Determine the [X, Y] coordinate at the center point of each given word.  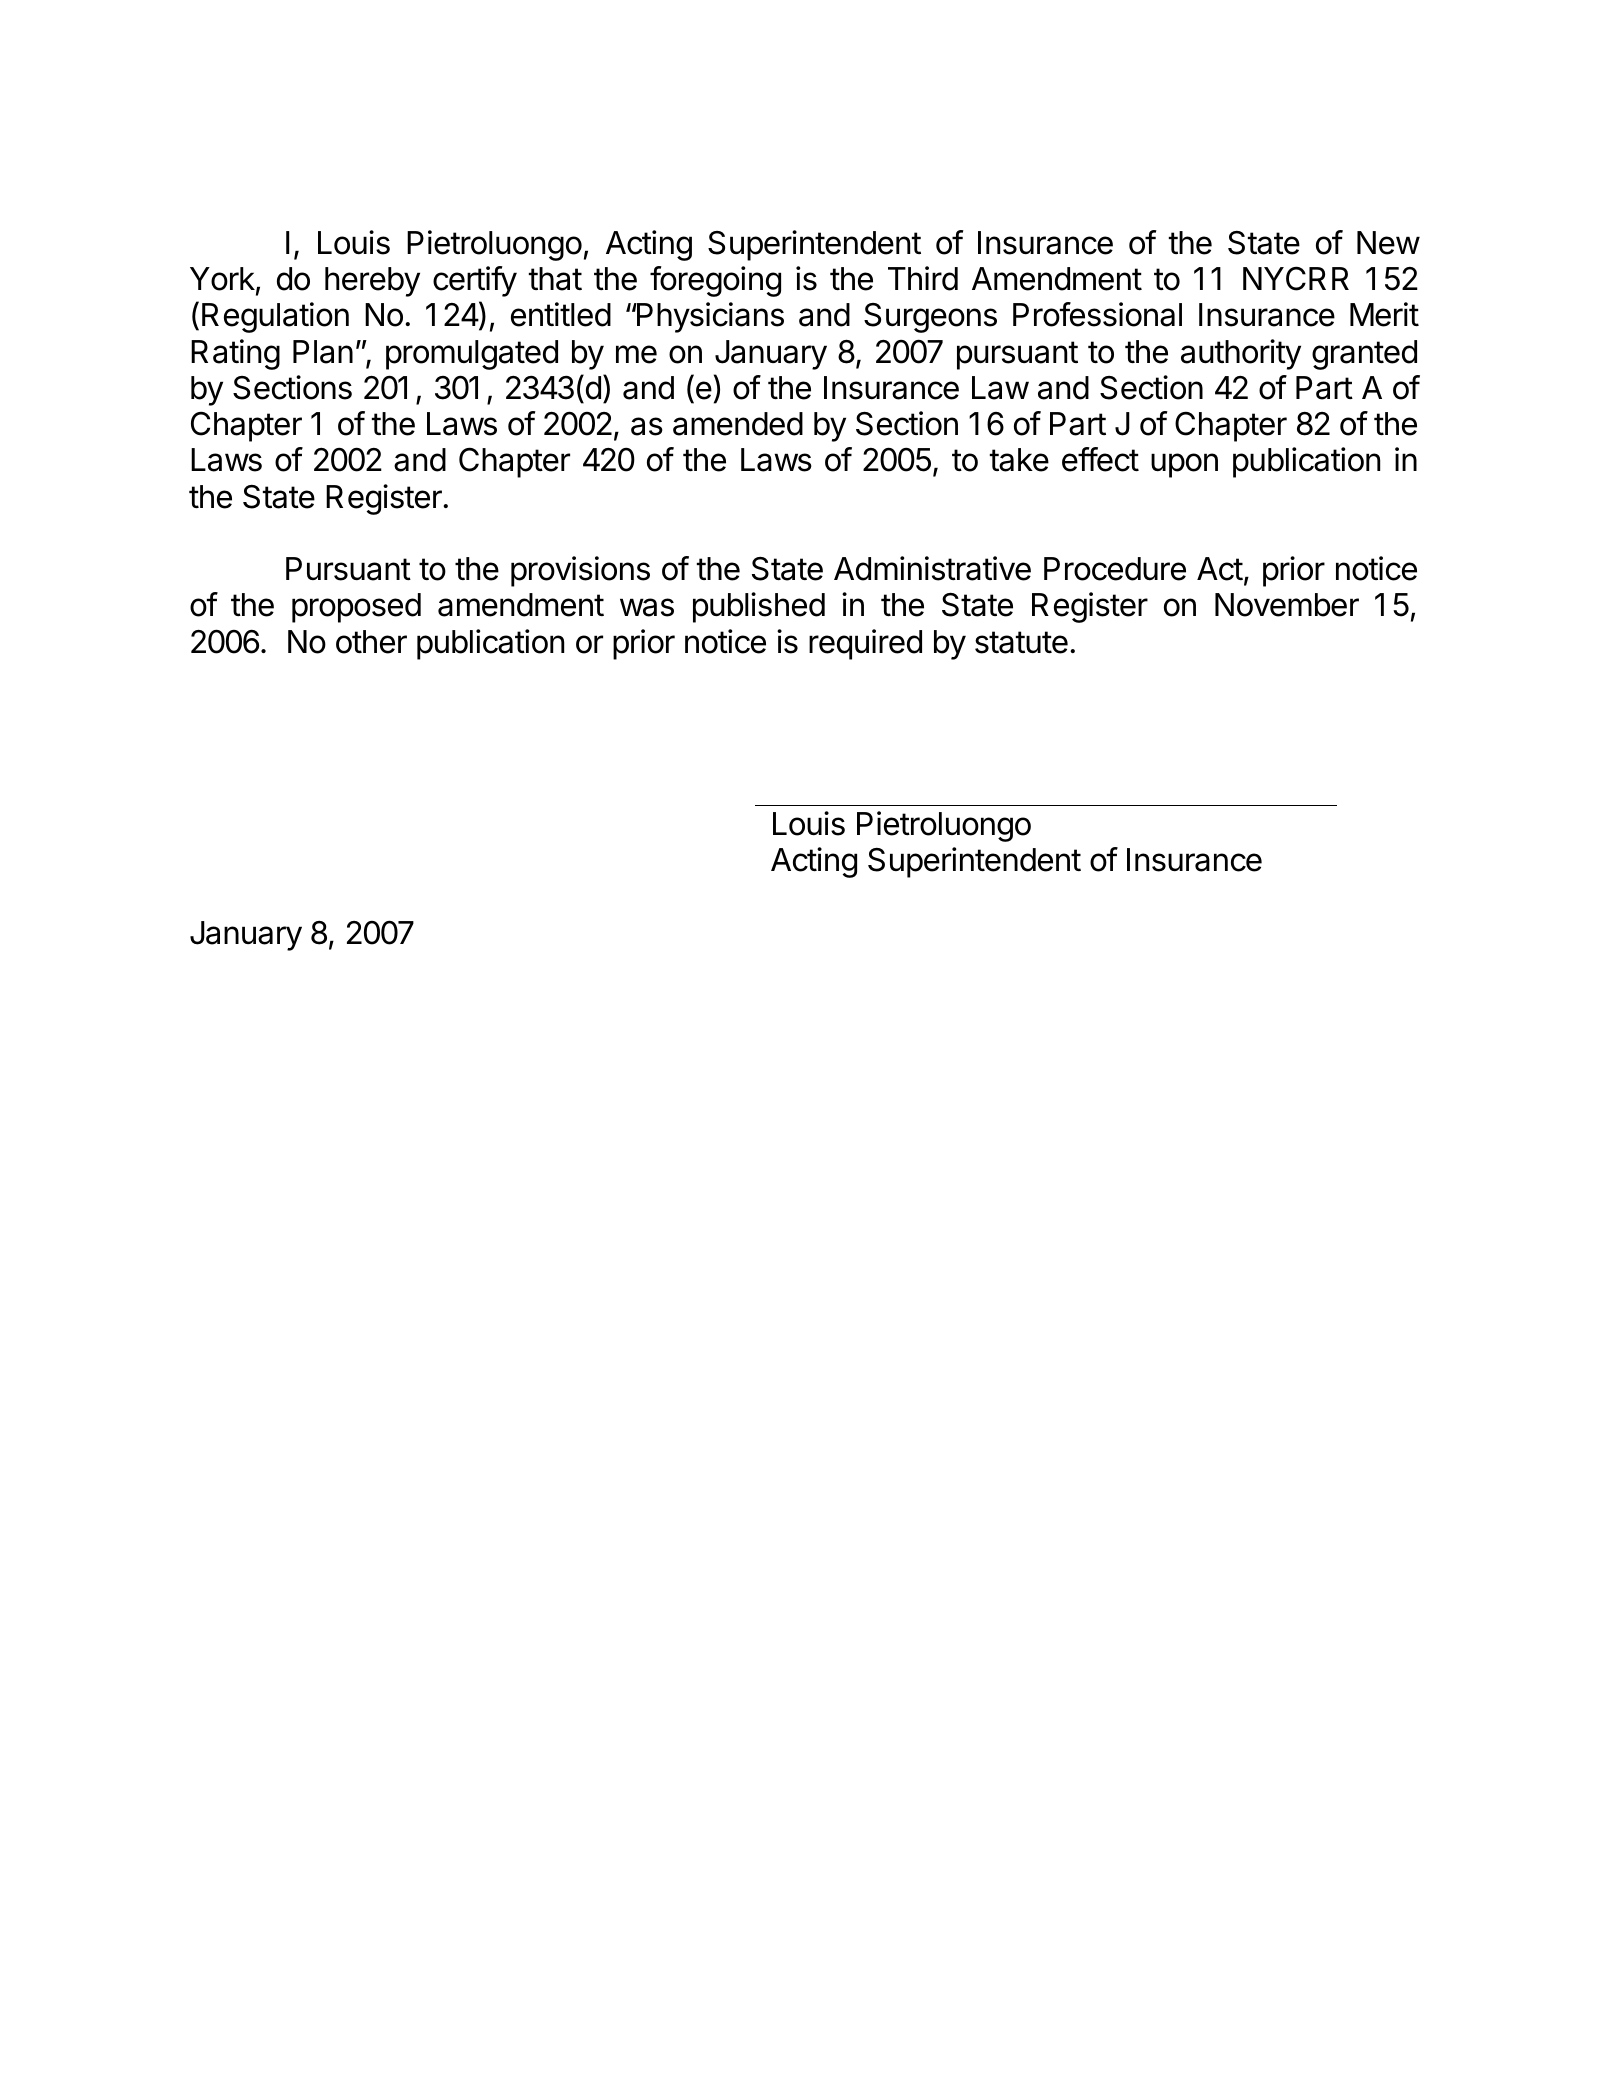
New [1388, 243]
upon [1184, 465]
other [371, 642]
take [1019, 460]
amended [738, 424]
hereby [372, 282]
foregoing [715, 281]
